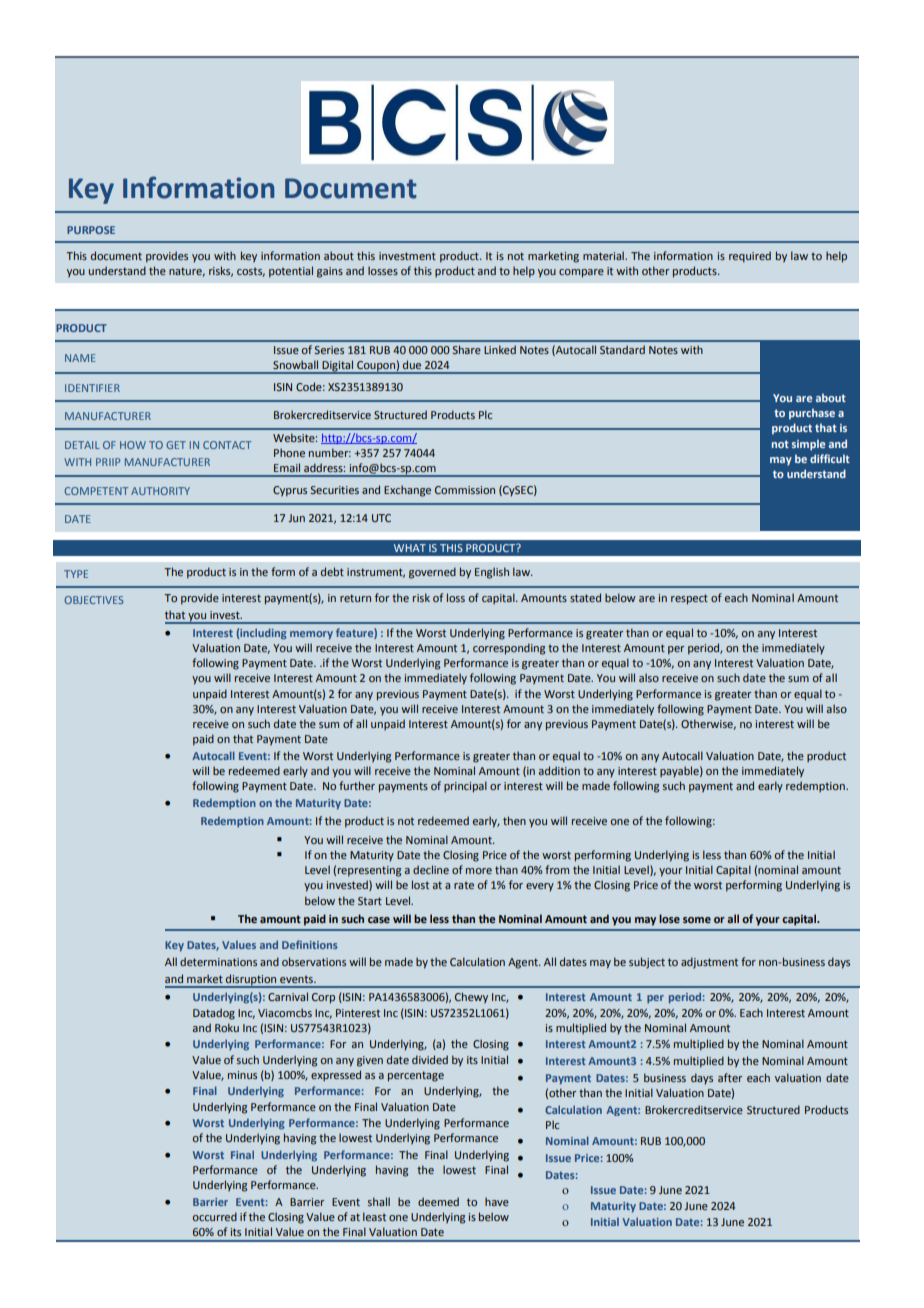 This image has width=924, height=1308. Describe the element at coordinates (218, 961) in the image. I see `determinations` at that location.
